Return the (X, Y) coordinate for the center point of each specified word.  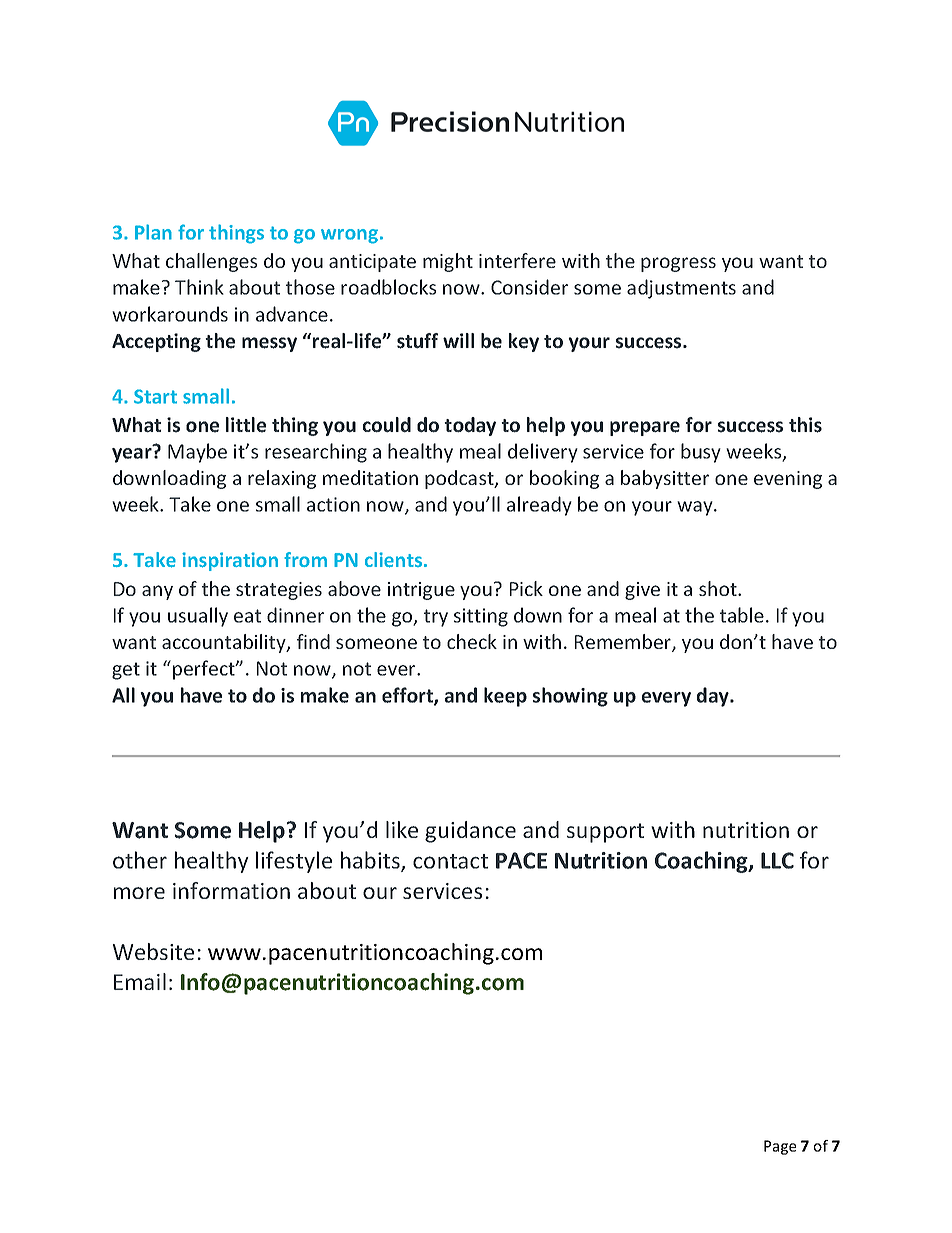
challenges (211, 262)
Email (140, 981)
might (448, 262)
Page (780, 1147)
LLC (777, 860)
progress (678, 264)
